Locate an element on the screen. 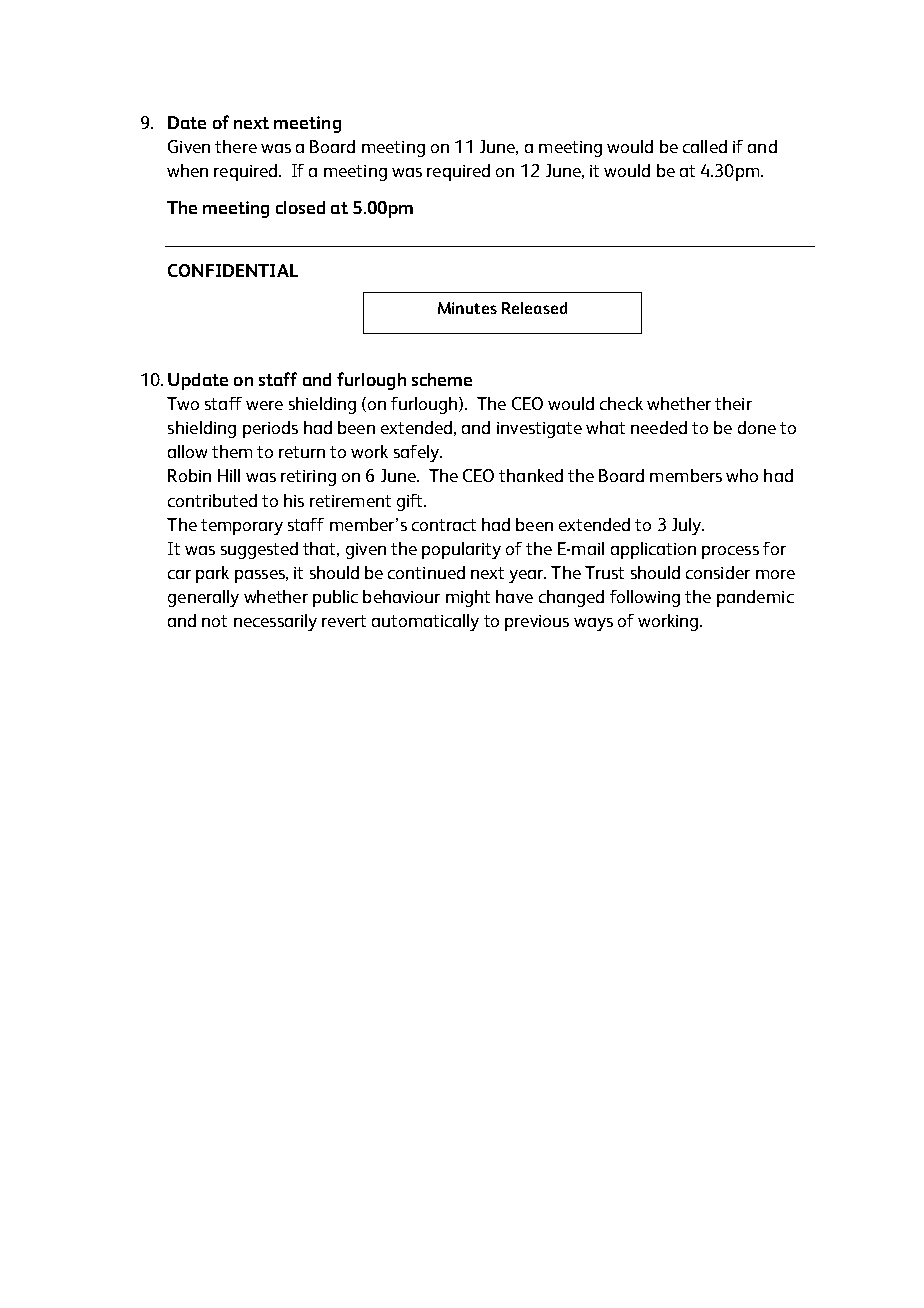 The image size is (924, 1308). there is located at coordinates (236, 146).
